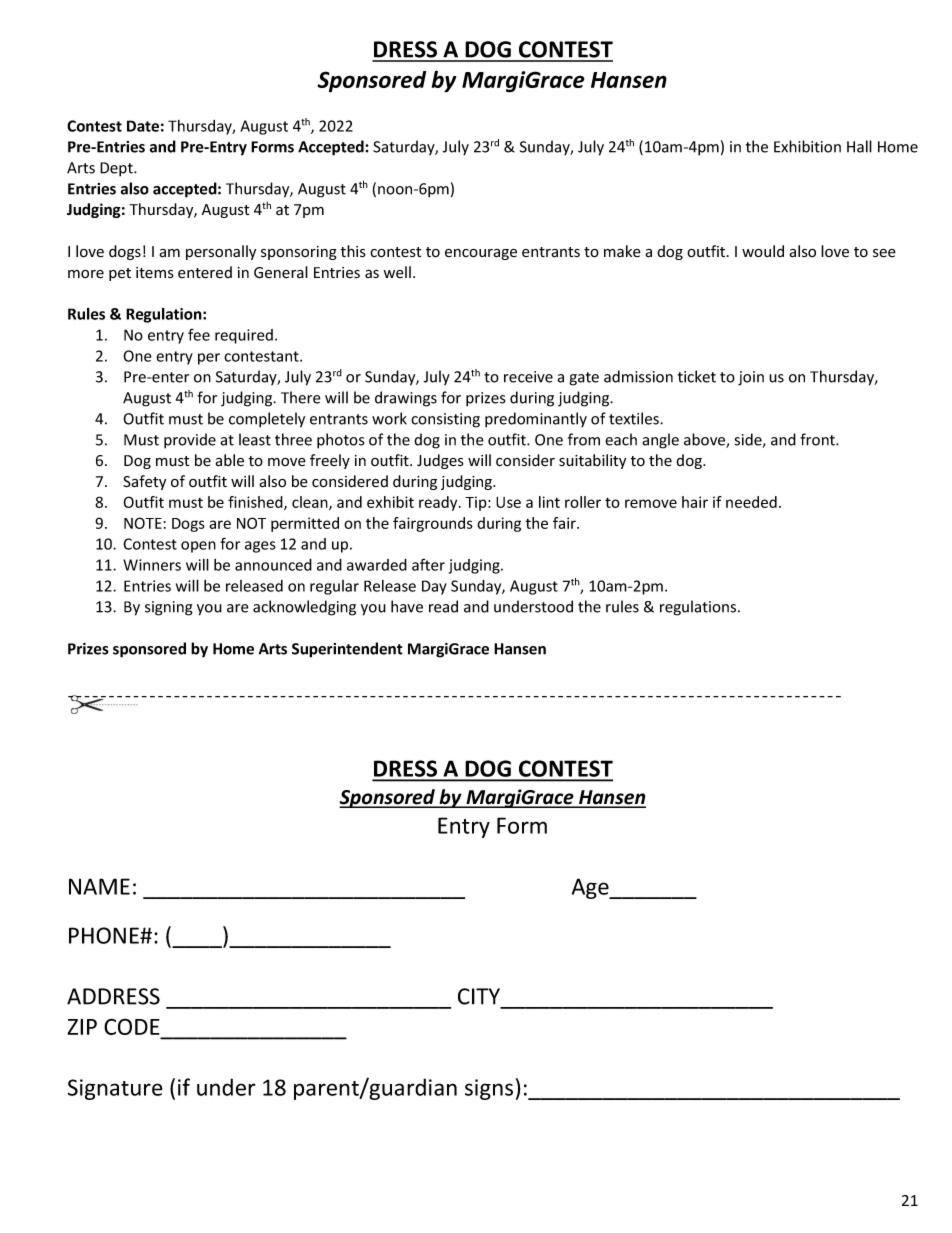 This screenshot has height=1233, width=952. What do you see at coordinates (347, 650) in the screenshot?
I see `Superintendent` at bounding box center [347, 650].
